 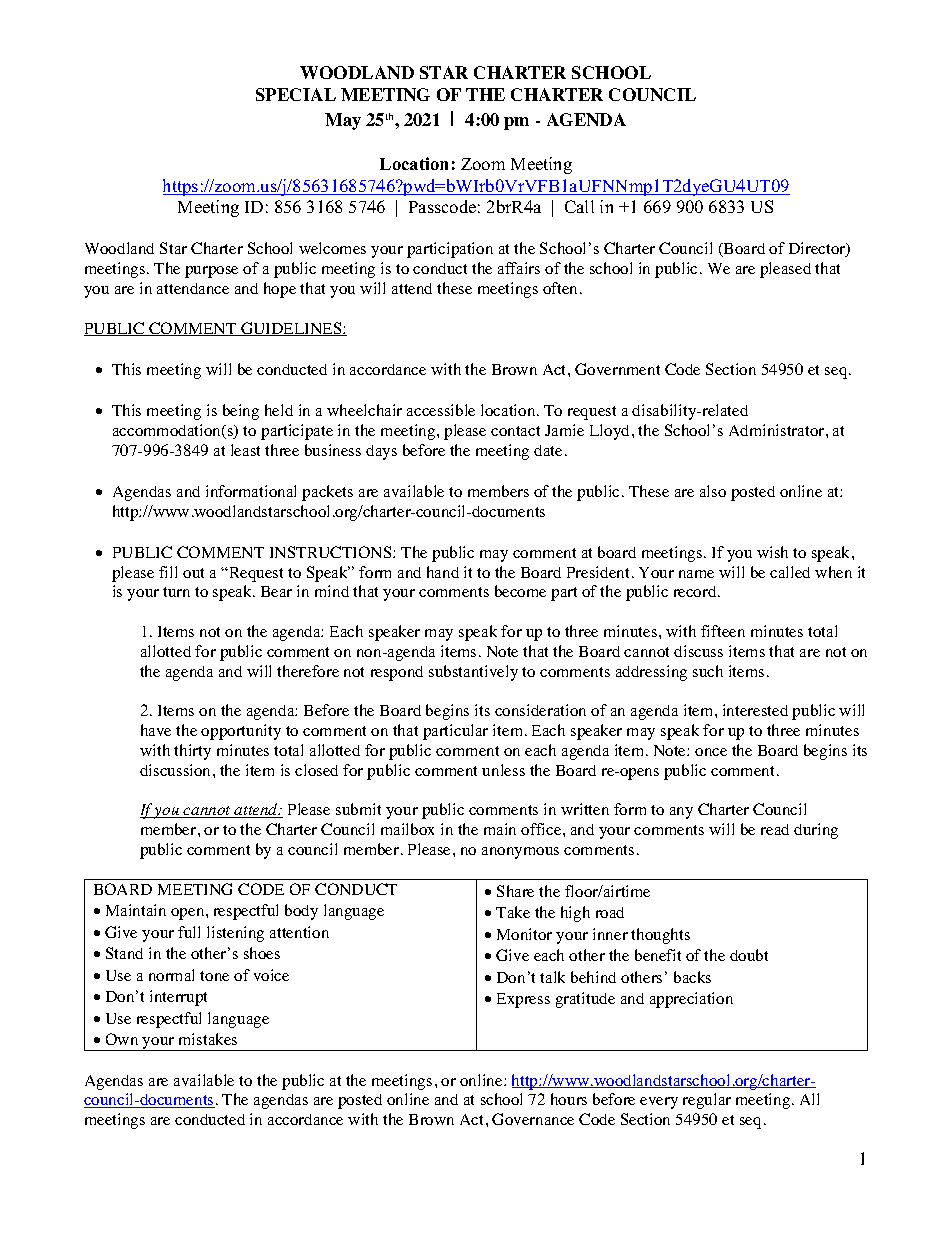 What do you see at coordinates (178, 998) in the screenshot?
I see `interrupt` at bounding box center [178, 998].
